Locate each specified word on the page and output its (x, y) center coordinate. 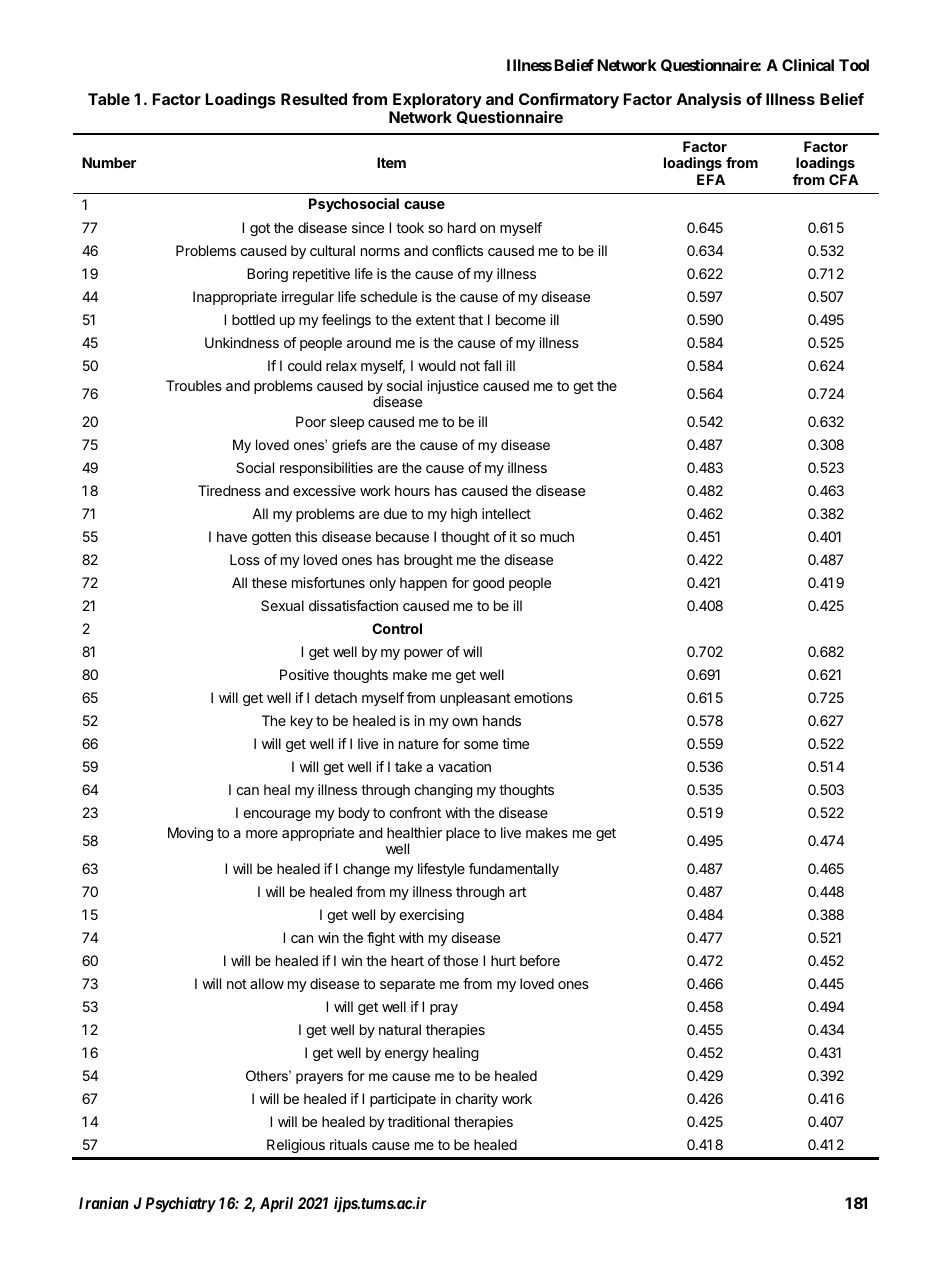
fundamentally (514, 870)
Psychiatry (181, 1205)
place (463, 834)
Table (109, 99)
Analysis (709, 101)
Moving (190, 834)
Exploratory (437, 101)
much (557, 536)
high (464, 515)
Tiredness (229, 490)
